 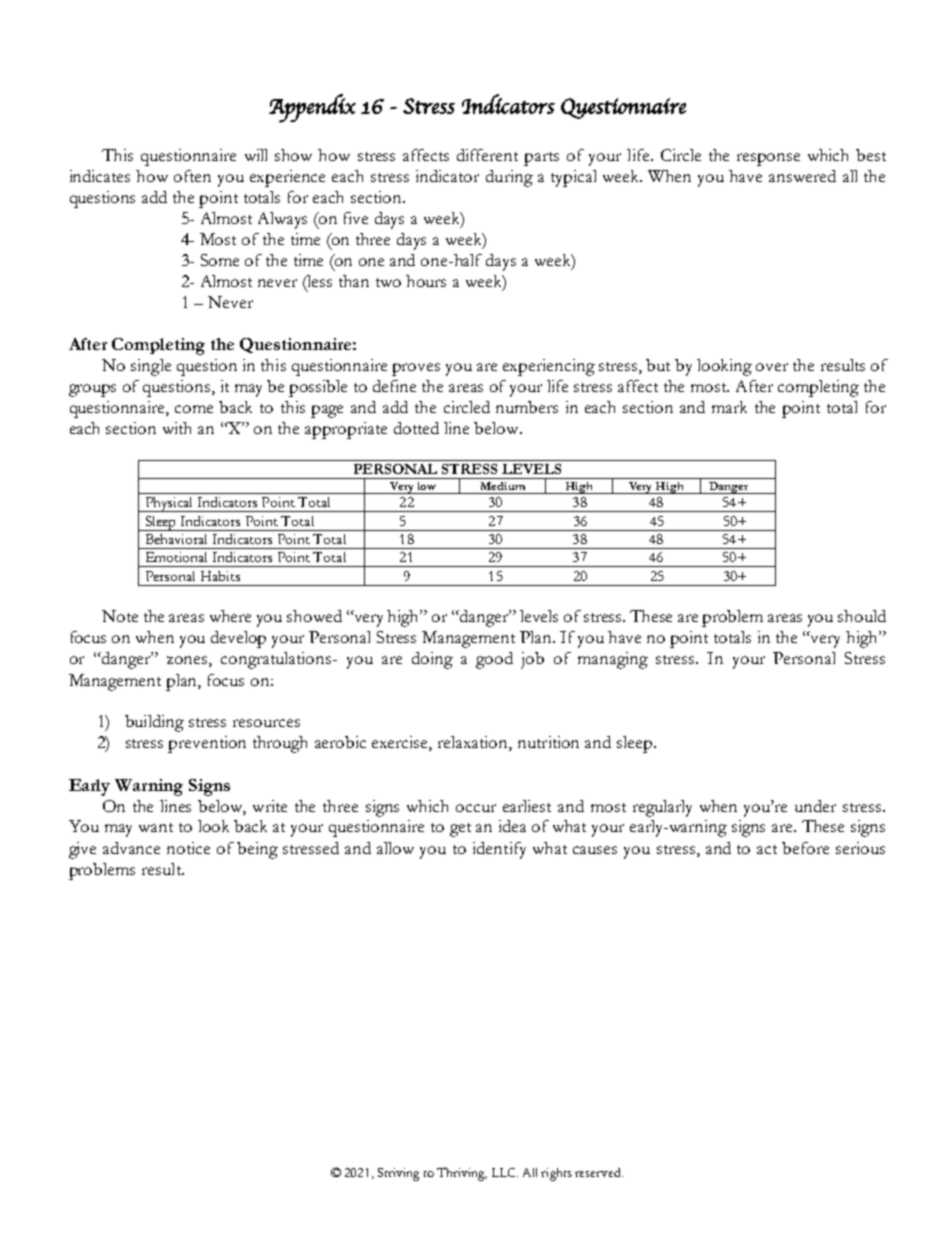 I want to click on different, so click(x=487, y=155).
